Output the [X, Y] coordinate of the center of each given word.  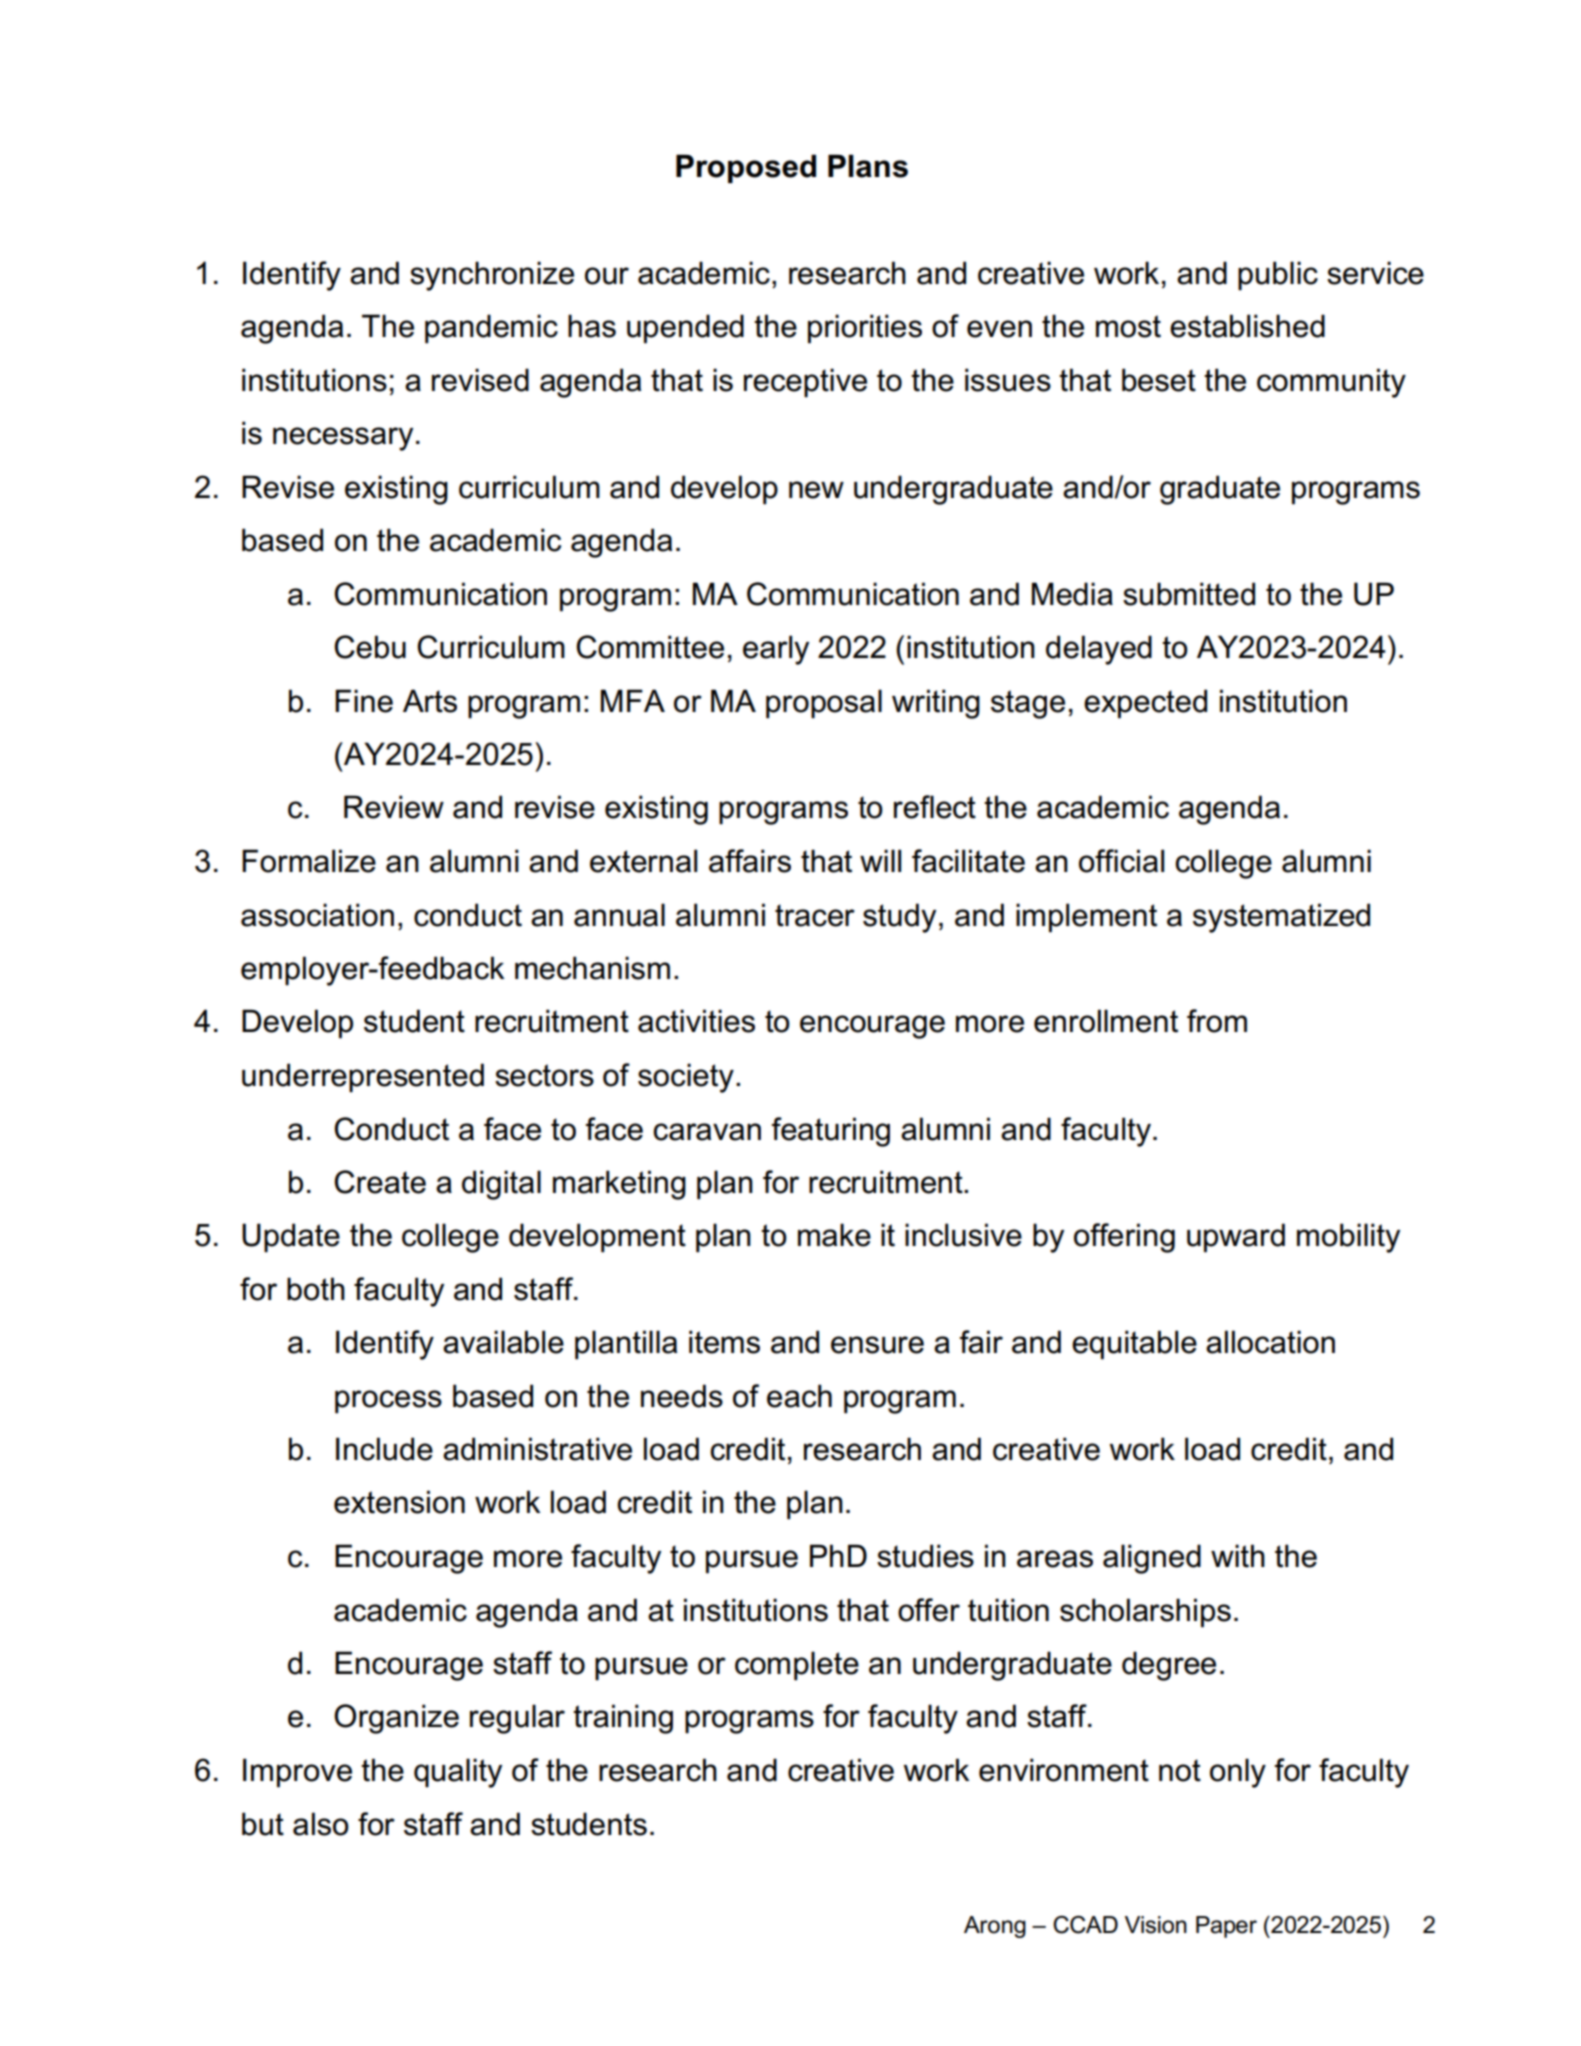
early [776, 650]
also [321, 1824]
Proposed [746, 168]
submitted [1189, 594]
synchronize [492, 276]
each [799, 1396]
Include [384, 1449]
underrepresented [363, 1077]
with [1238, 1556]
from [1217, 1021]
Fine [364, 701]
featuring [831, 1132]
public [1278, 275]
